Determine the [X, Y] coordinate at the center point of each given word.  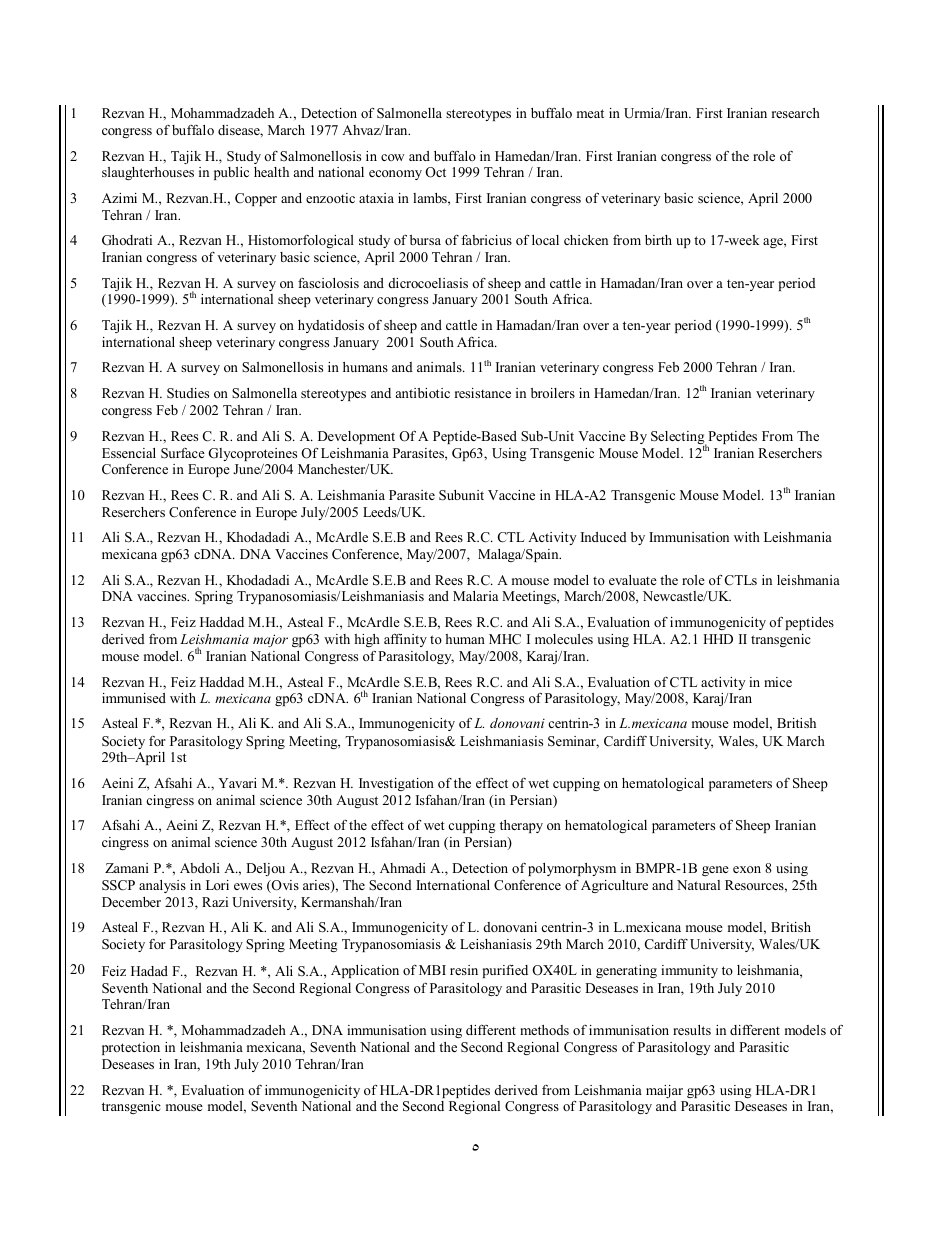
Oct [435, 172]
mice [778, 682]
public [231, 173]
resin [464, 970]
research [796, 113]
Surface [183, 453]
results [692, 1030]
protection [131, 1048]
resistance [483, 393]
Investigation [396, 784]
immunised [134, 698]
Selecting [679, 439]
